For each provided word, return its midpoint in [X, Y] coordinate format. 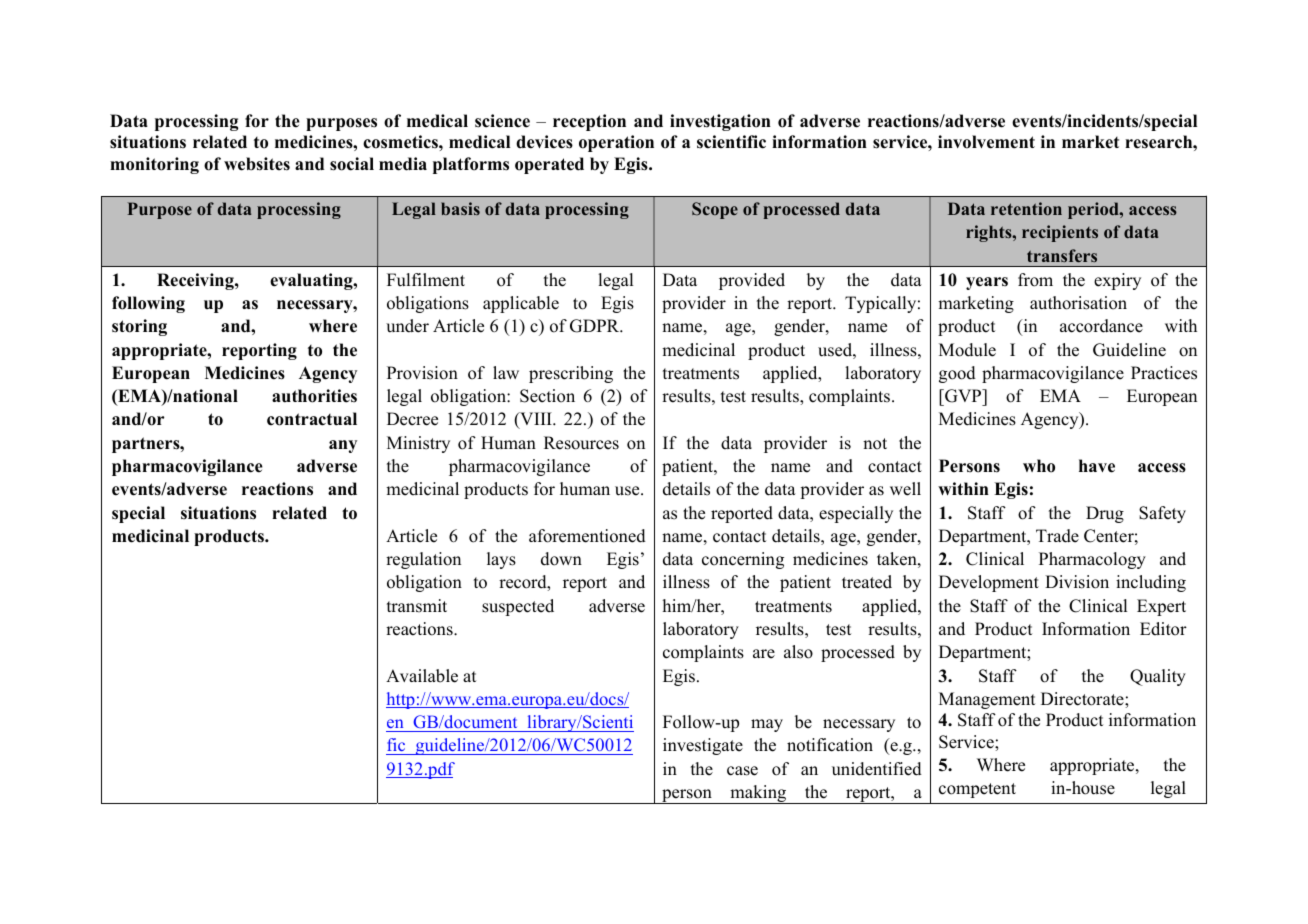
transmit [417, 606]
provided [752, 281]
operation [616, 143]
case [742, 771]
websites [257, 164]
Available [422, 676]
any [343, 446]
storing [139, 327]
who [1039, 466]
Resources [581, 443]
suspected [518, 607]
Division [1077, 582]
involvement [986, 142]
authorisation [1078, 303]
